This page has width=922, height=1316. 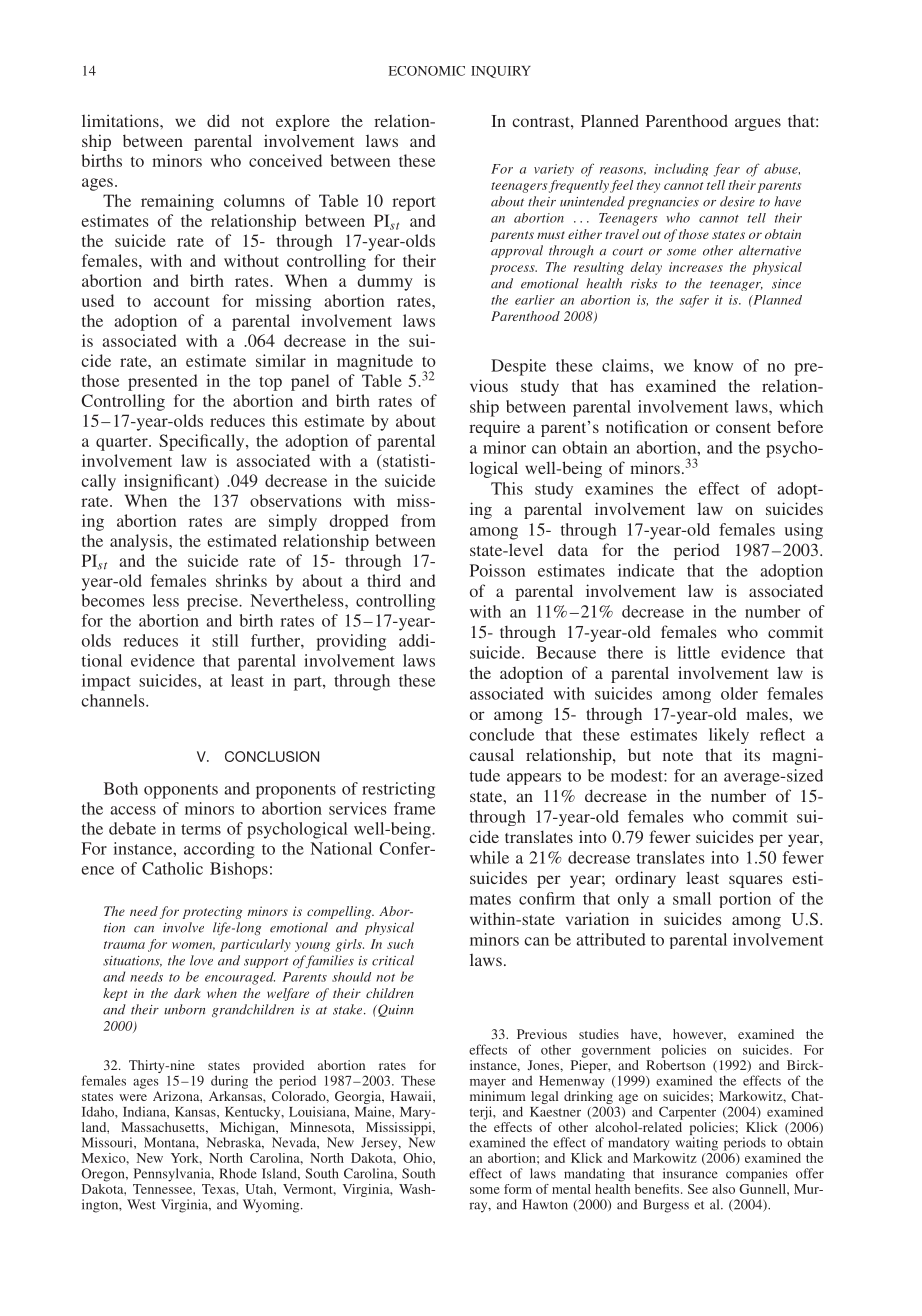 What do you see at coordinates (218, 120) in the page?
I see `did` at bounding box center [218, 120].
